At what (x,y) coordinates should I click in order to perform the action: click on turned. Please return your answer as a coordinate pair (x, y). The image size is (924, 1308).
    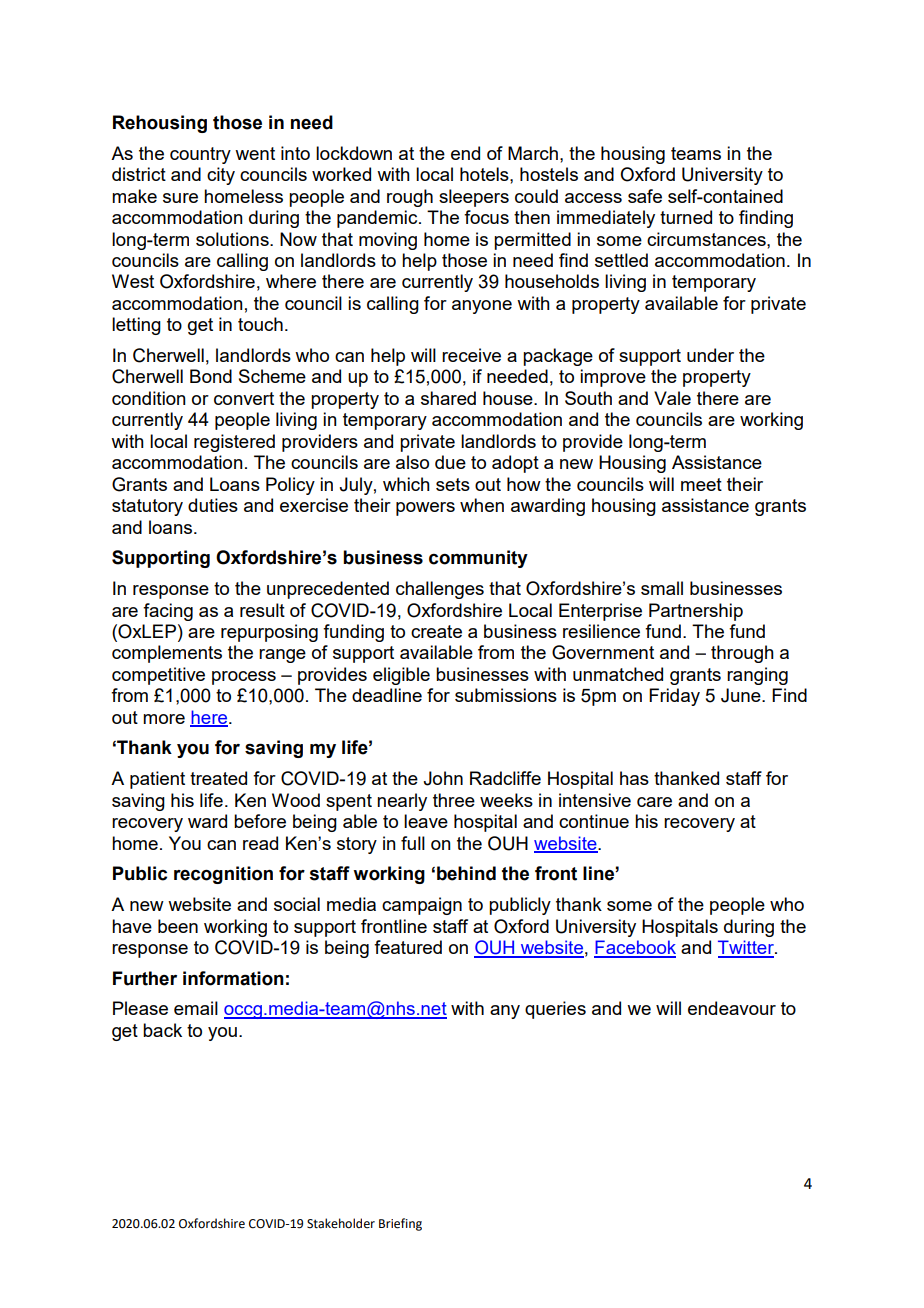
    Looking at the image, I should click on (686, 217).
